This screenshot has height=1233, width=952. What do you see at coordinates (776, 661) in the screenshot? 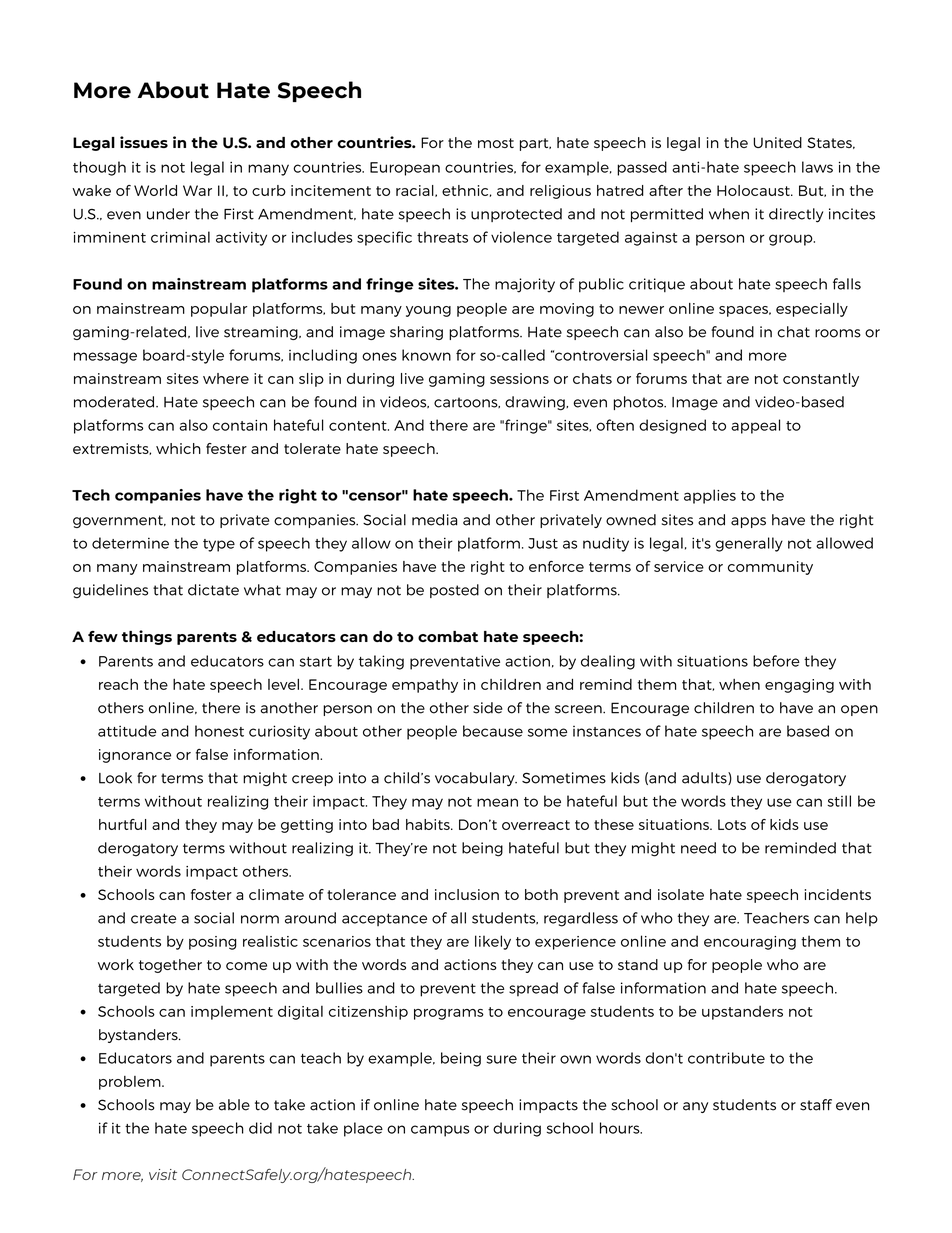
I see `before` at bounding box center [776, 661].
